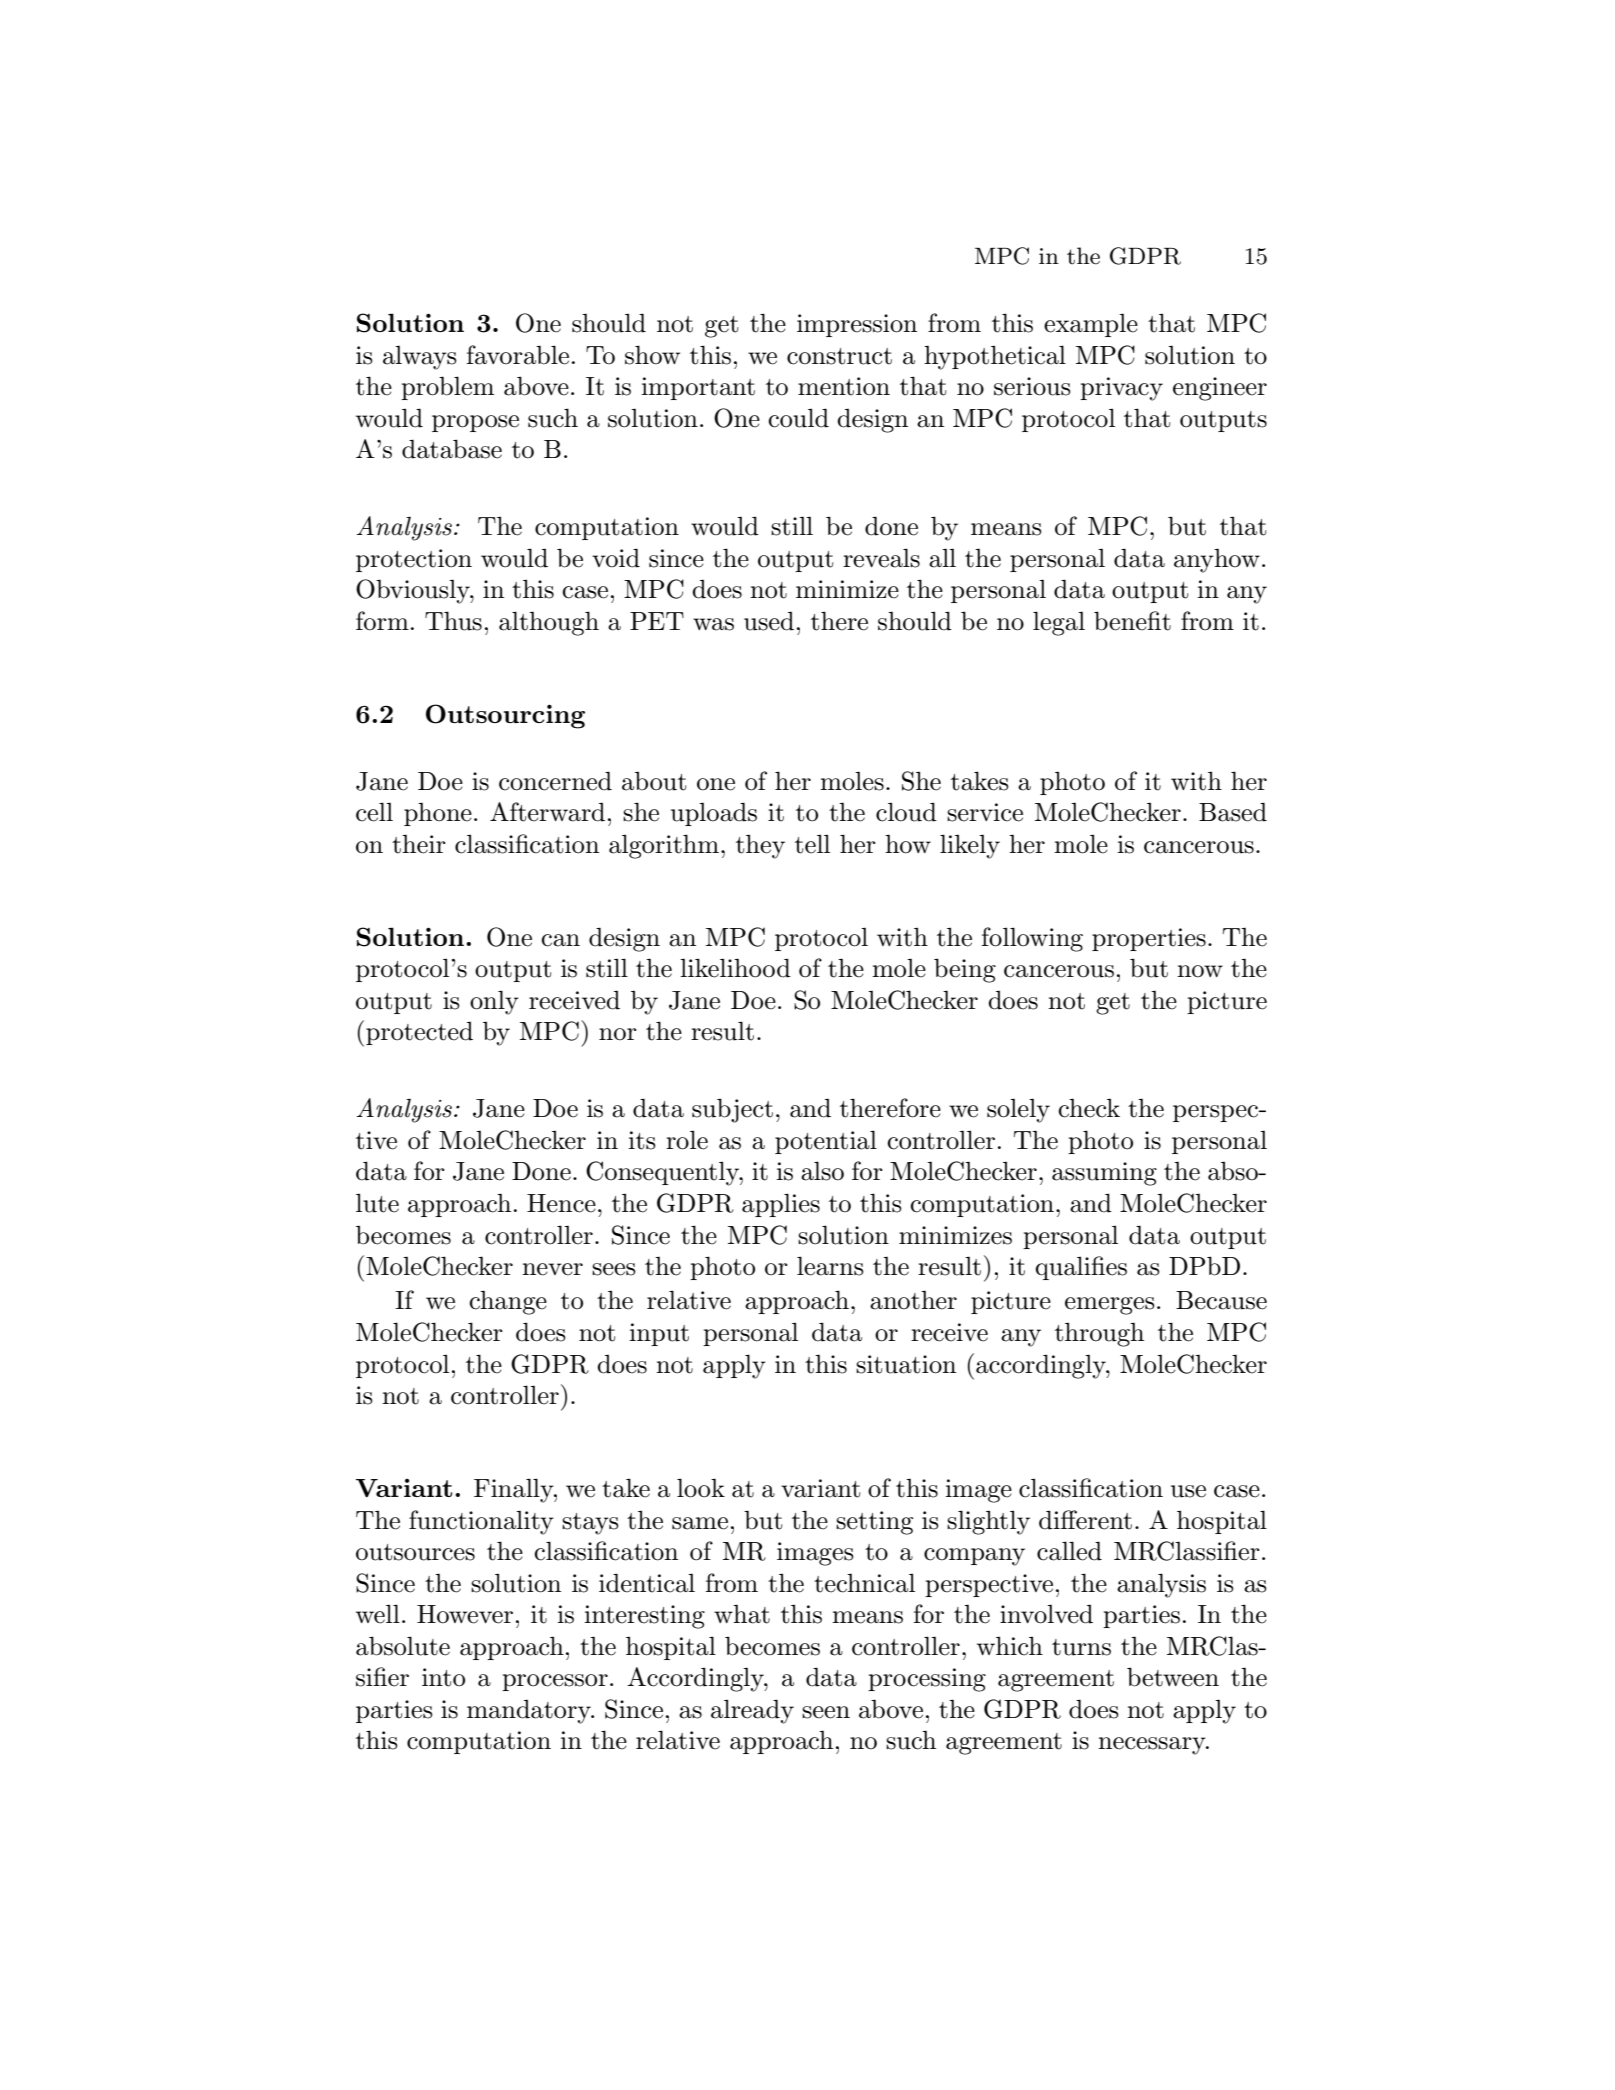 Image resolution: width=1615 pixels, height=2090 pixels. I want to click on mandatory, so click(530, 1712).
